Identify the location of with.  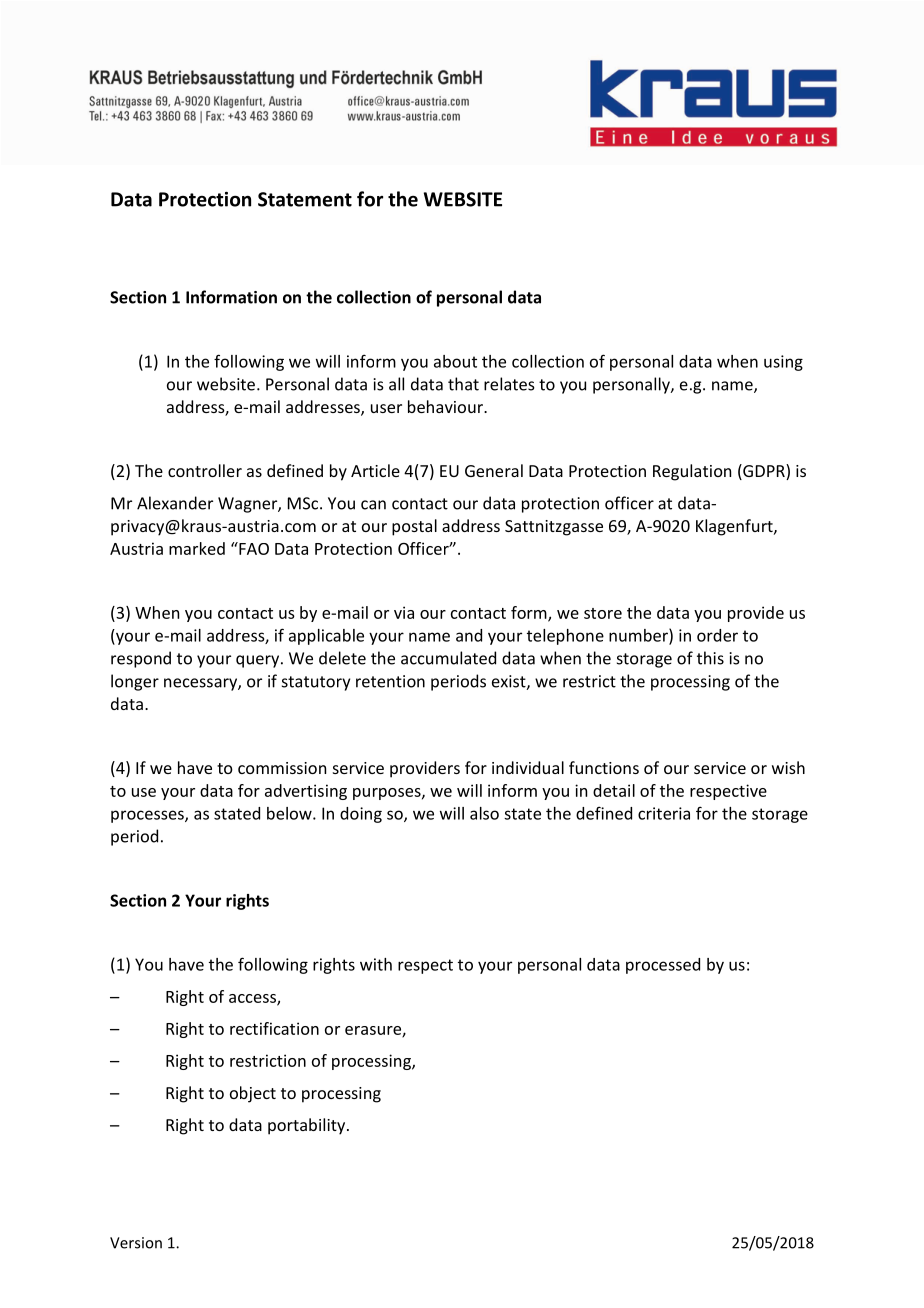
(376, 964).
